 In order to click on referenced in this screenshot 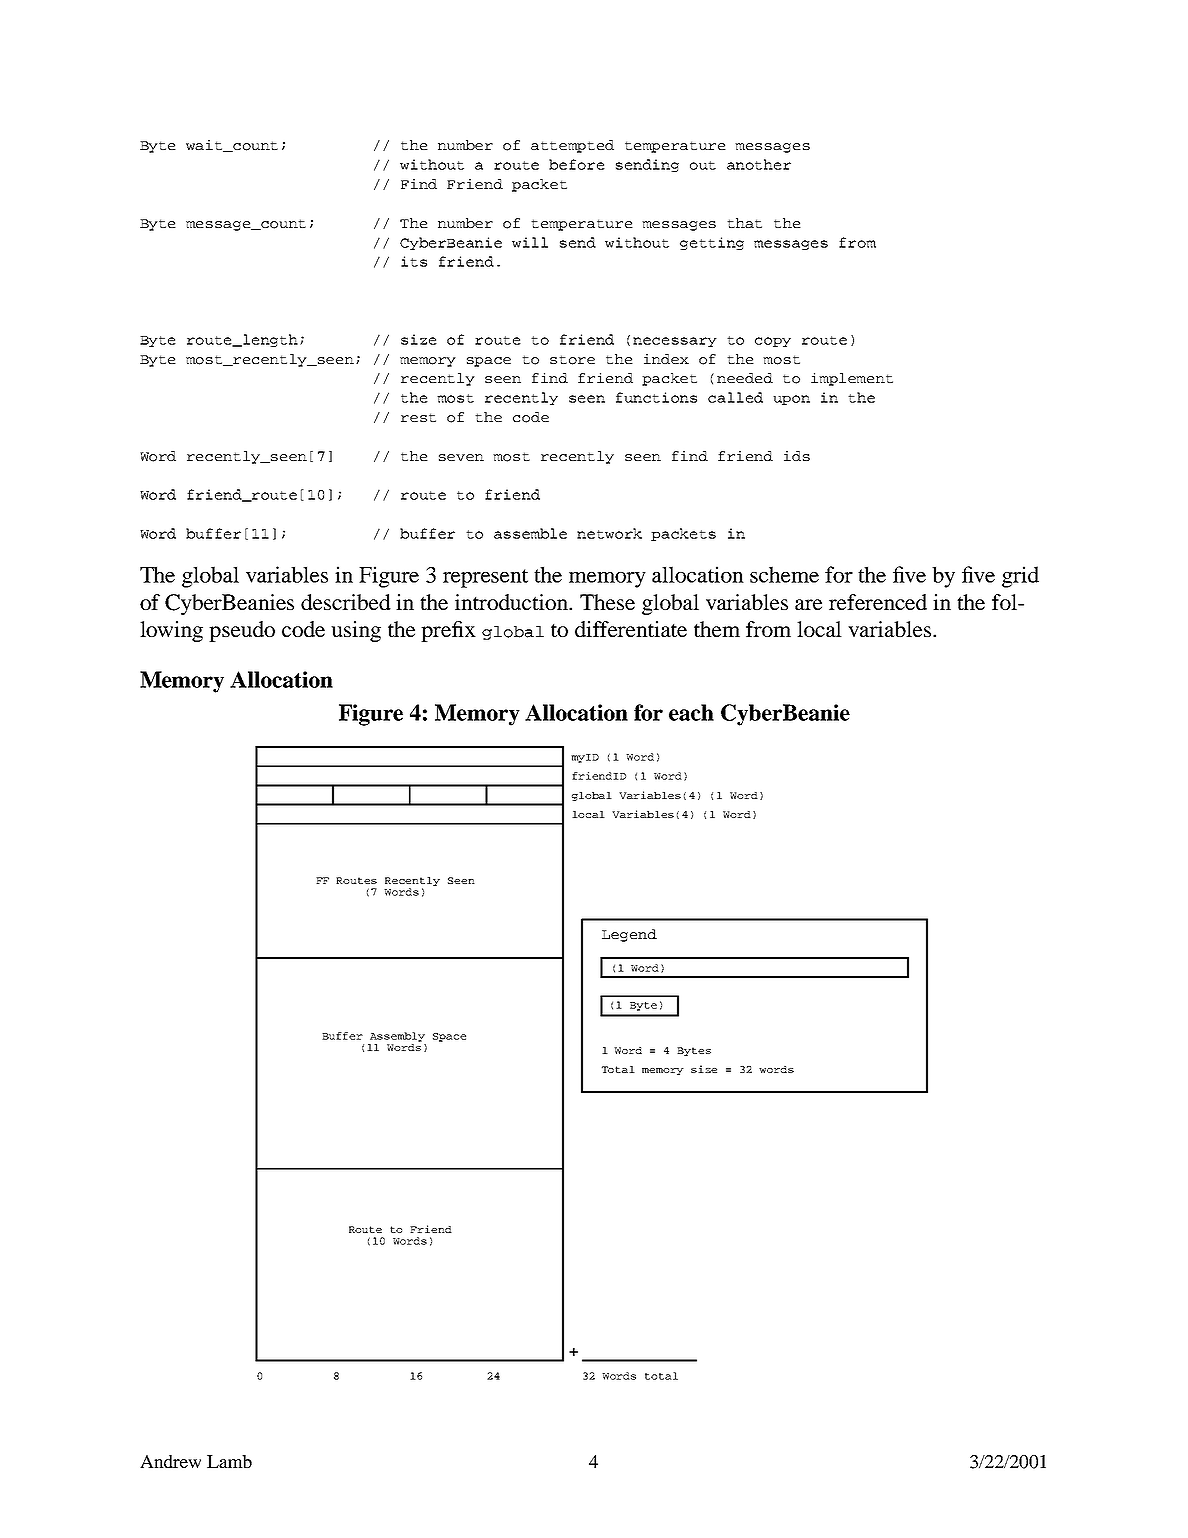, I will do `click(878, 602)`.
